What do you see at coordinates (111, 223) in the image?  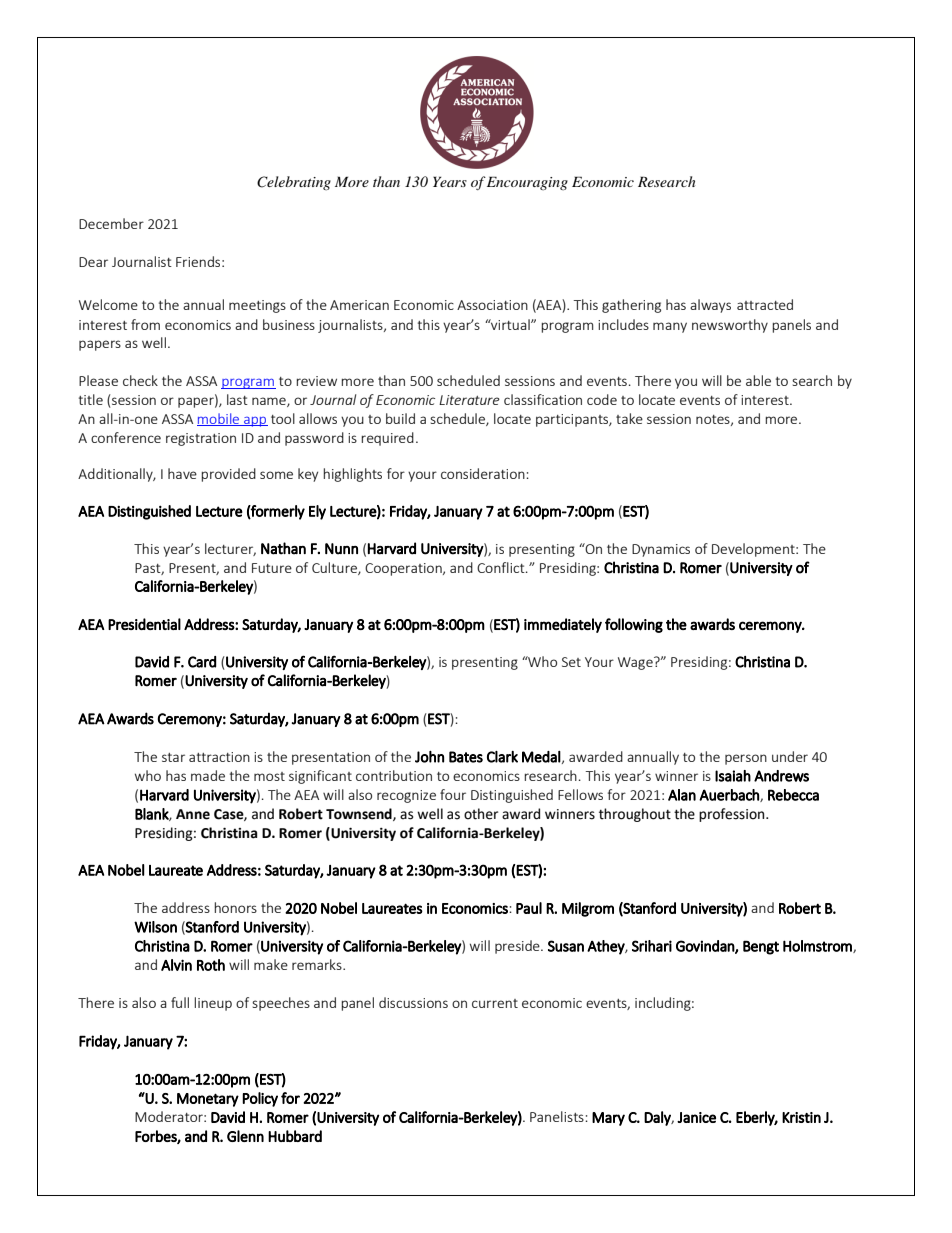 I see `December` at bounding box center [111, 223].
